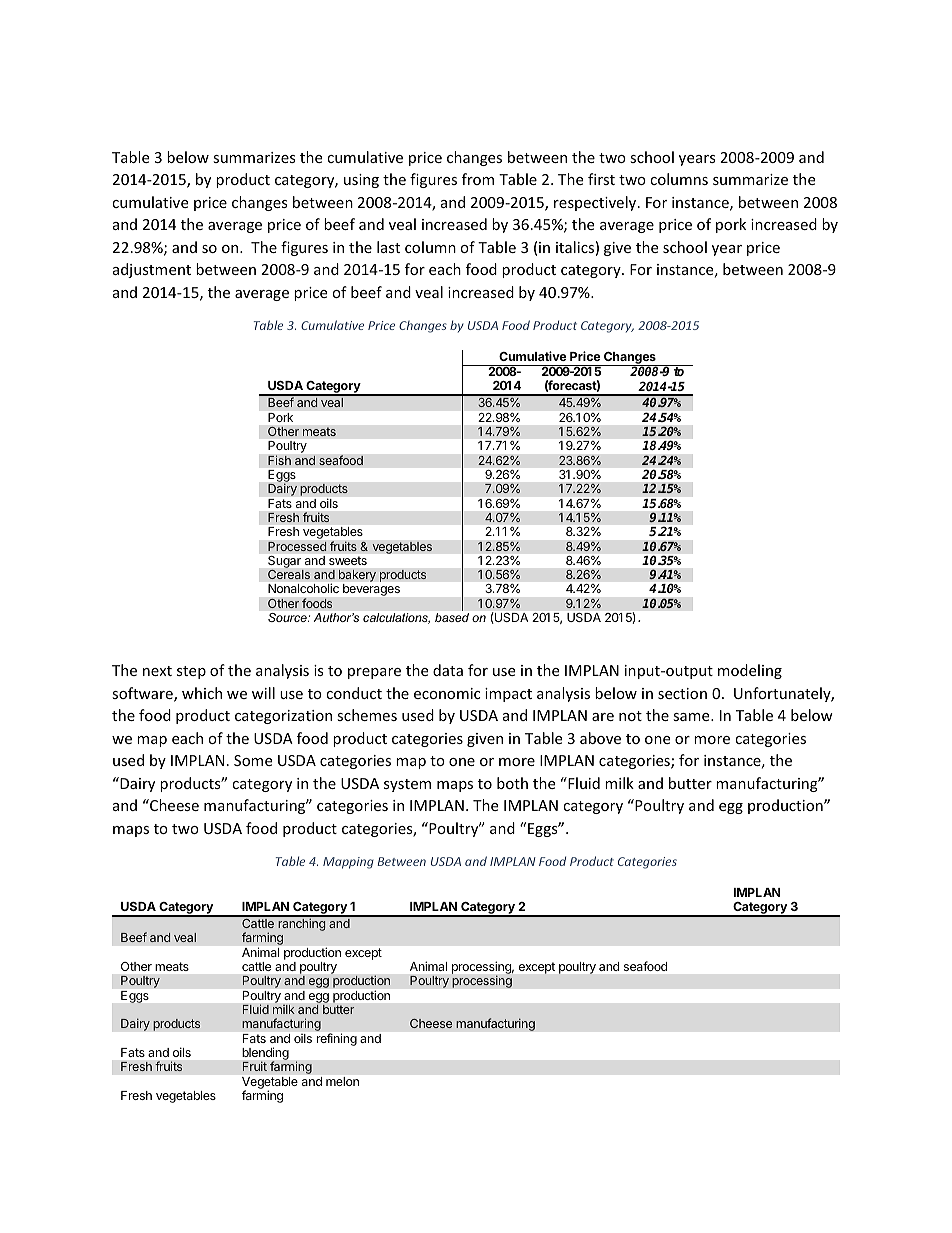 The height and width of the screenshot is (1233, 952). What do you see at coordinates (279, 460) in the screenshot?
I see `Fish` at bounding box center [279, 460].
